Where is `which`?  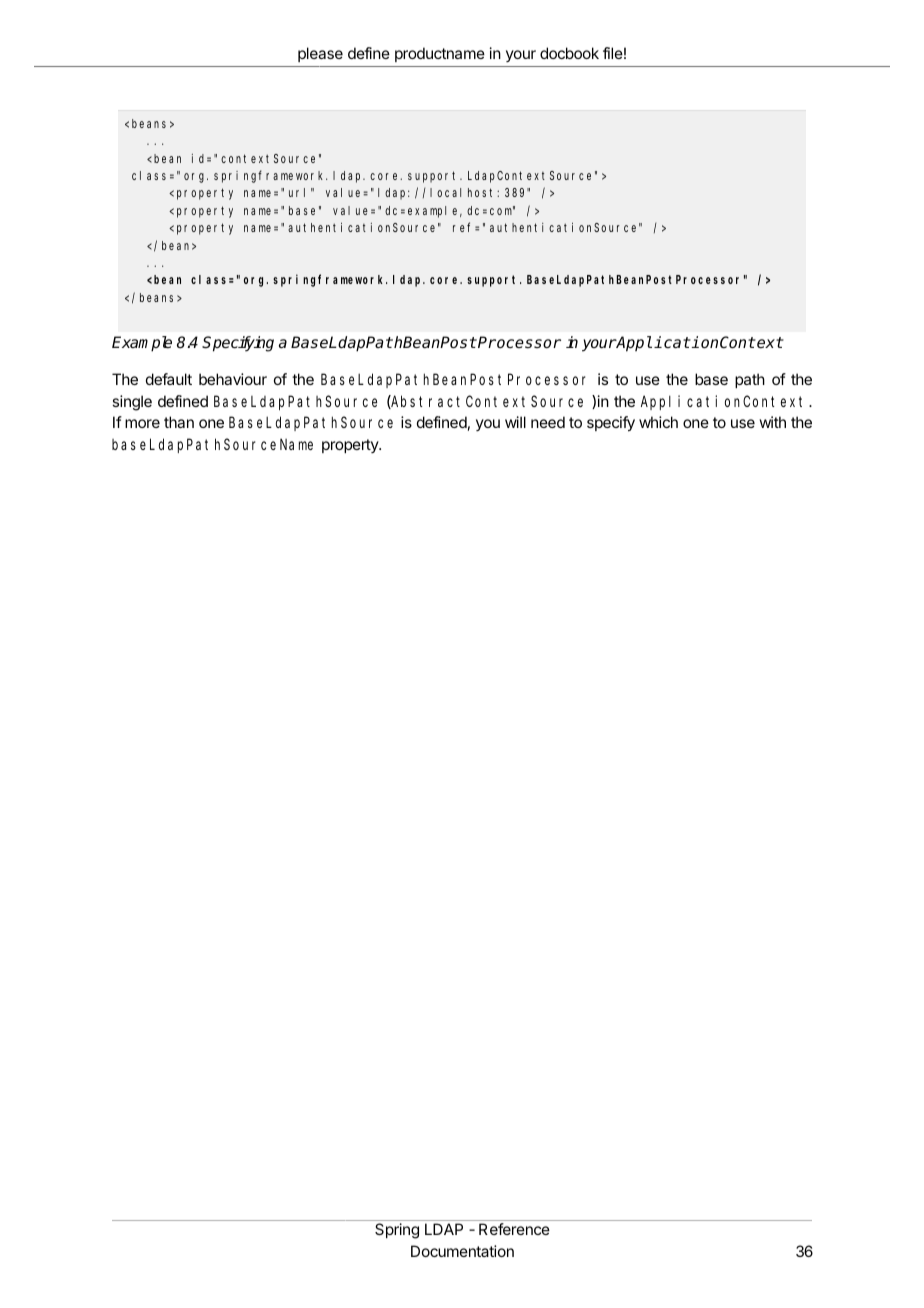
which is located at coordinates (658, 422).
